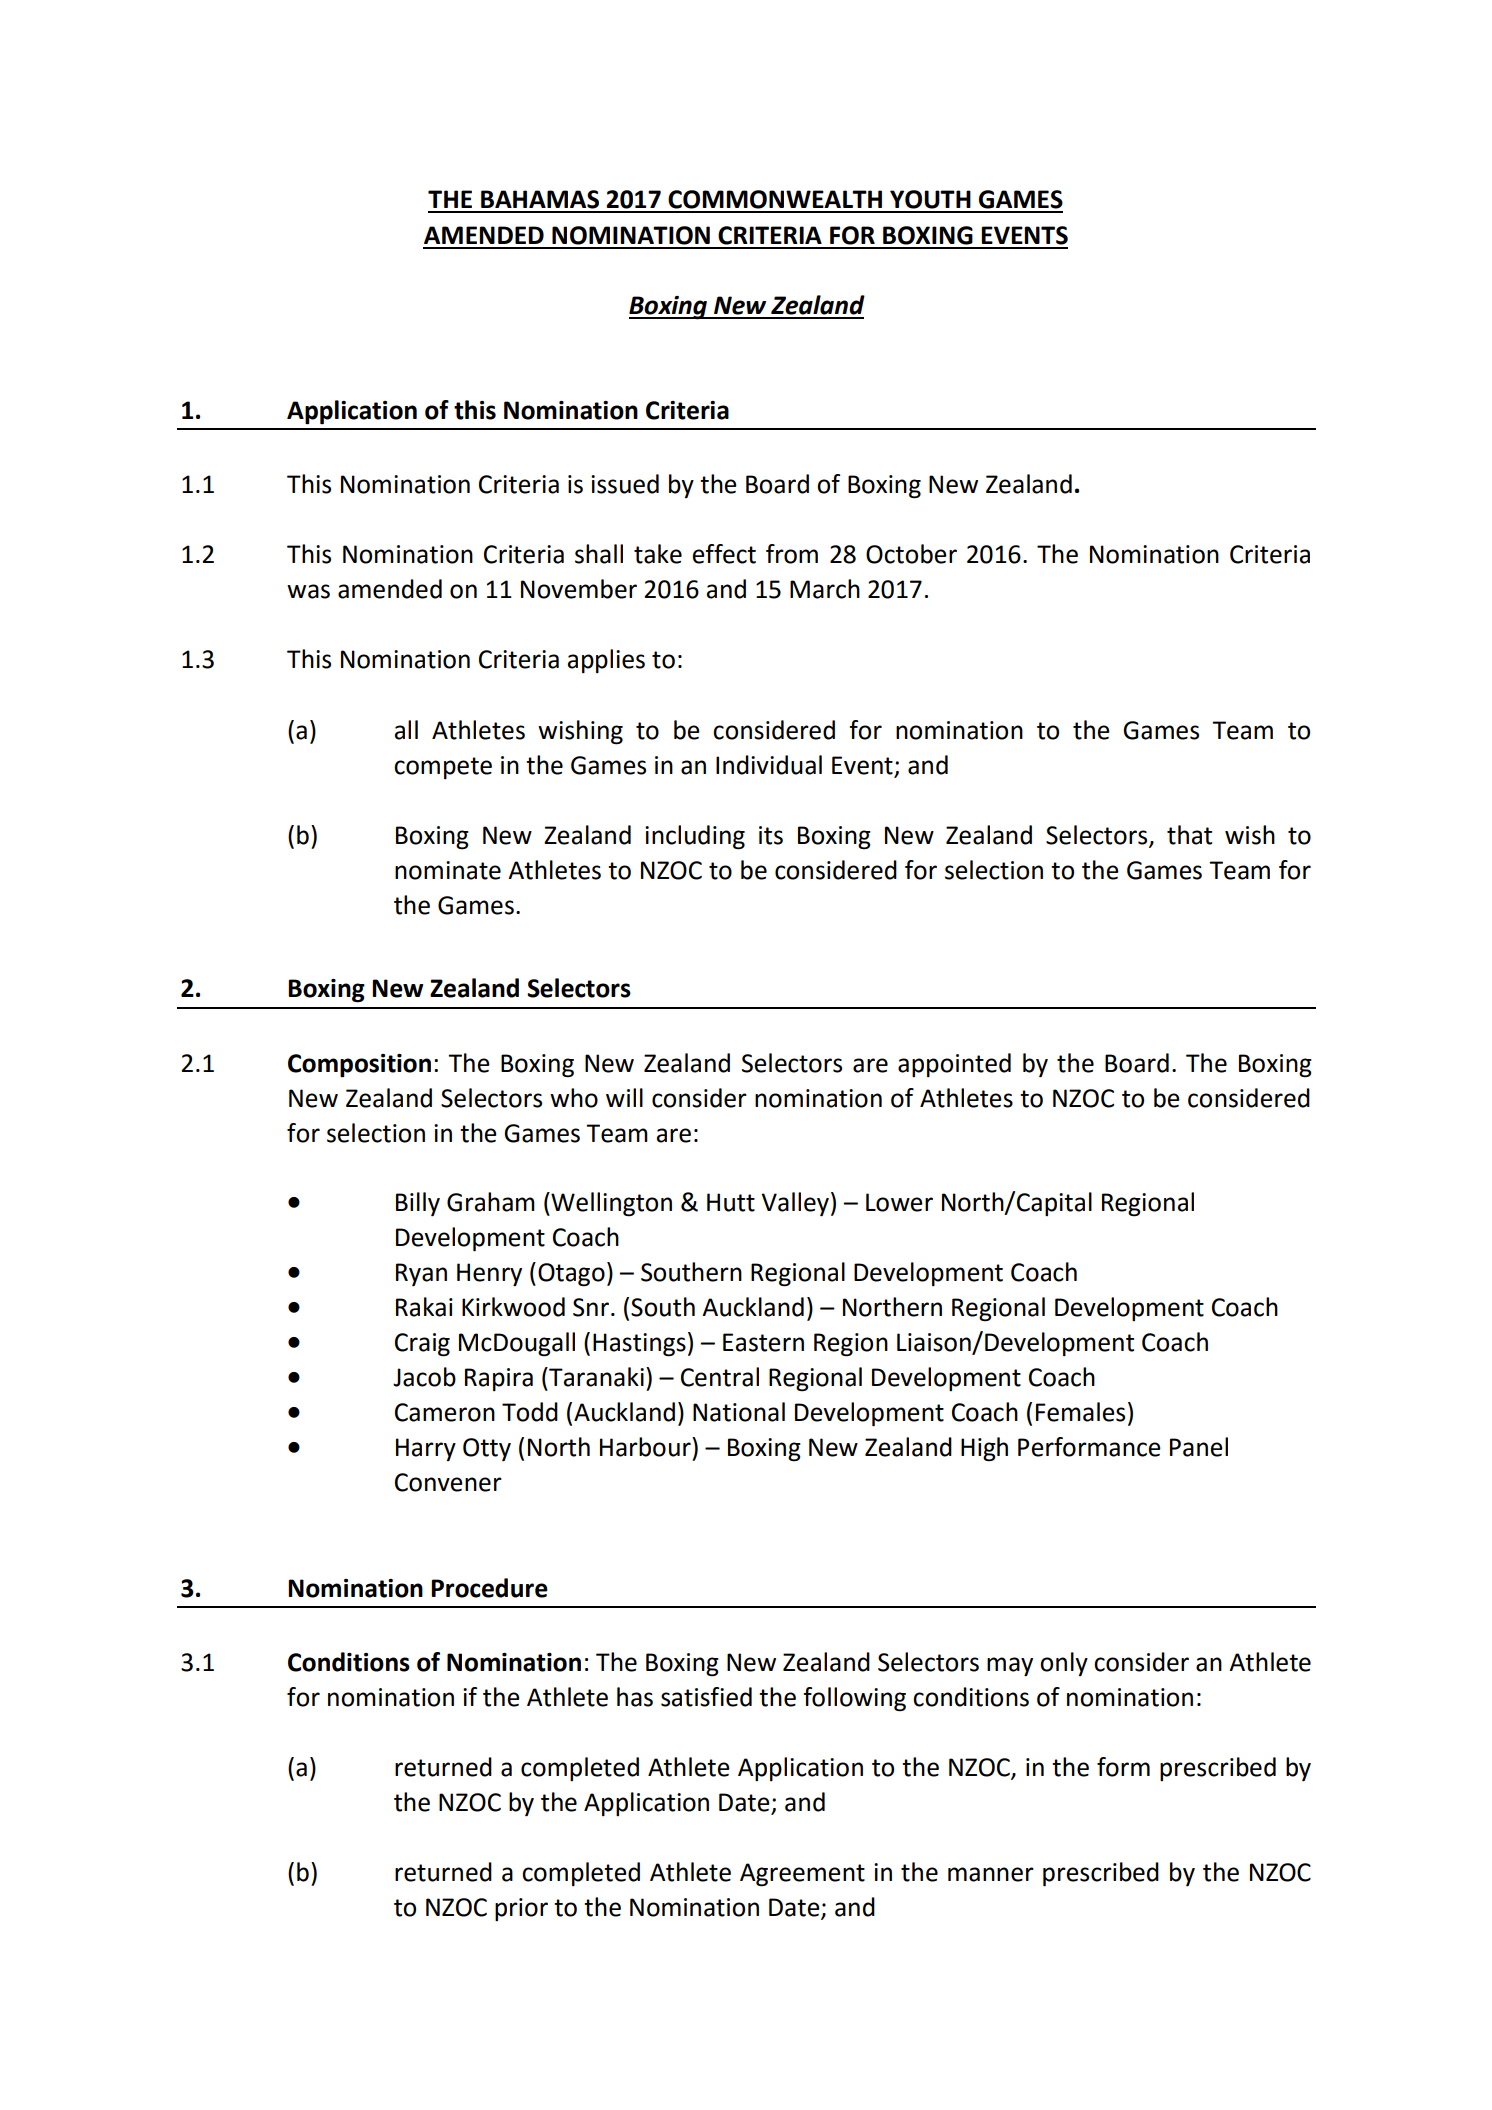  What do you see at coordinates (911, 554) in the screenshot?
I see `October` at bounding box center [911, 554].
